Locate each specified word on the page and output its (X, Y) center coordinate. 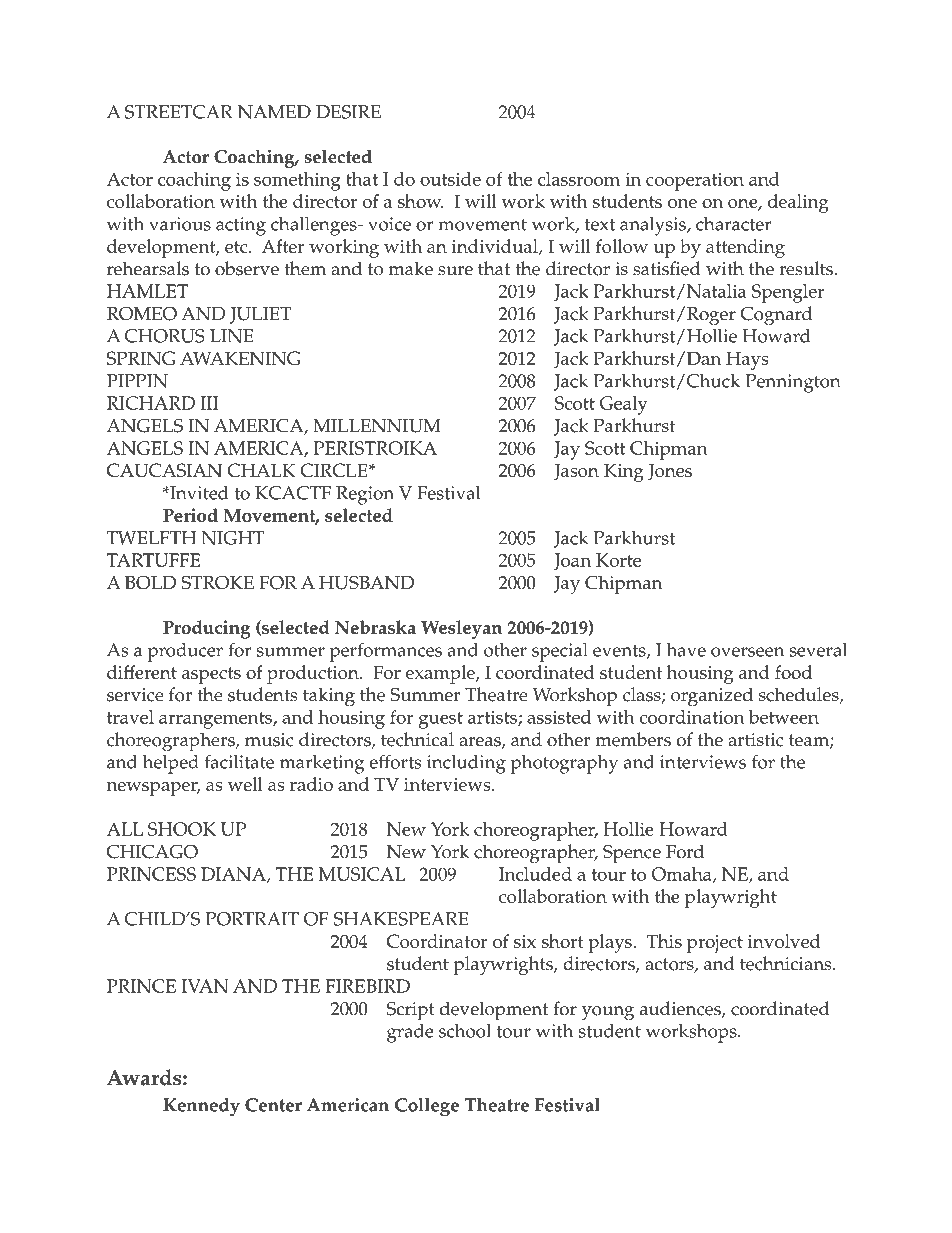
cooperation (695, 181)
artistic (755, 740)
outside (450, 179)
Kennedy (201, 1107)
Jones (670, 472)
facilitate (239, 761)
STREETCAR (179, 112)
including (466, 764)
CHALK (261, 470)
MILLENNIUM (377, 426)
